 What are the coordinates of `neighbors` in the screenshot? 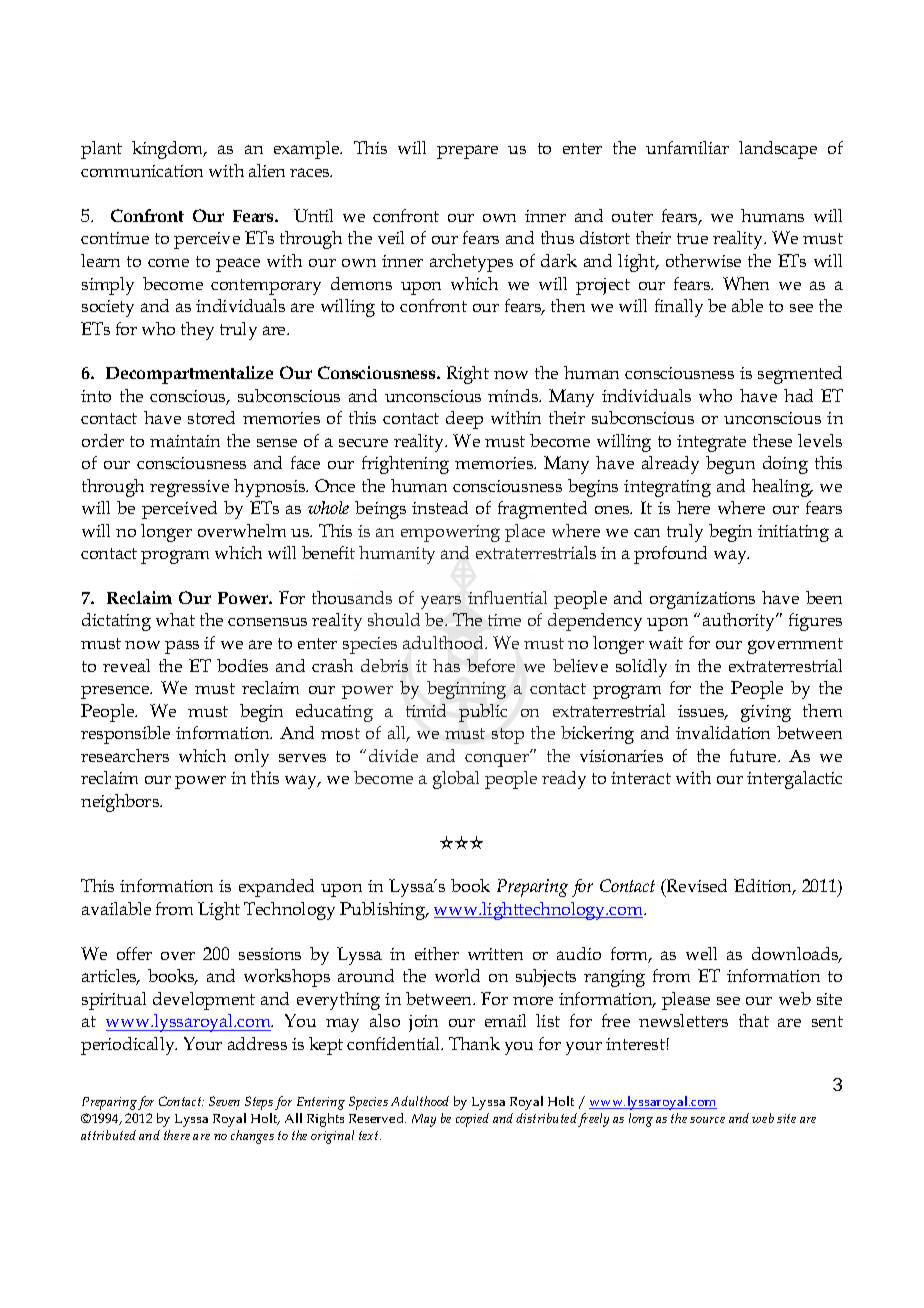 It's located at (121, 803).
